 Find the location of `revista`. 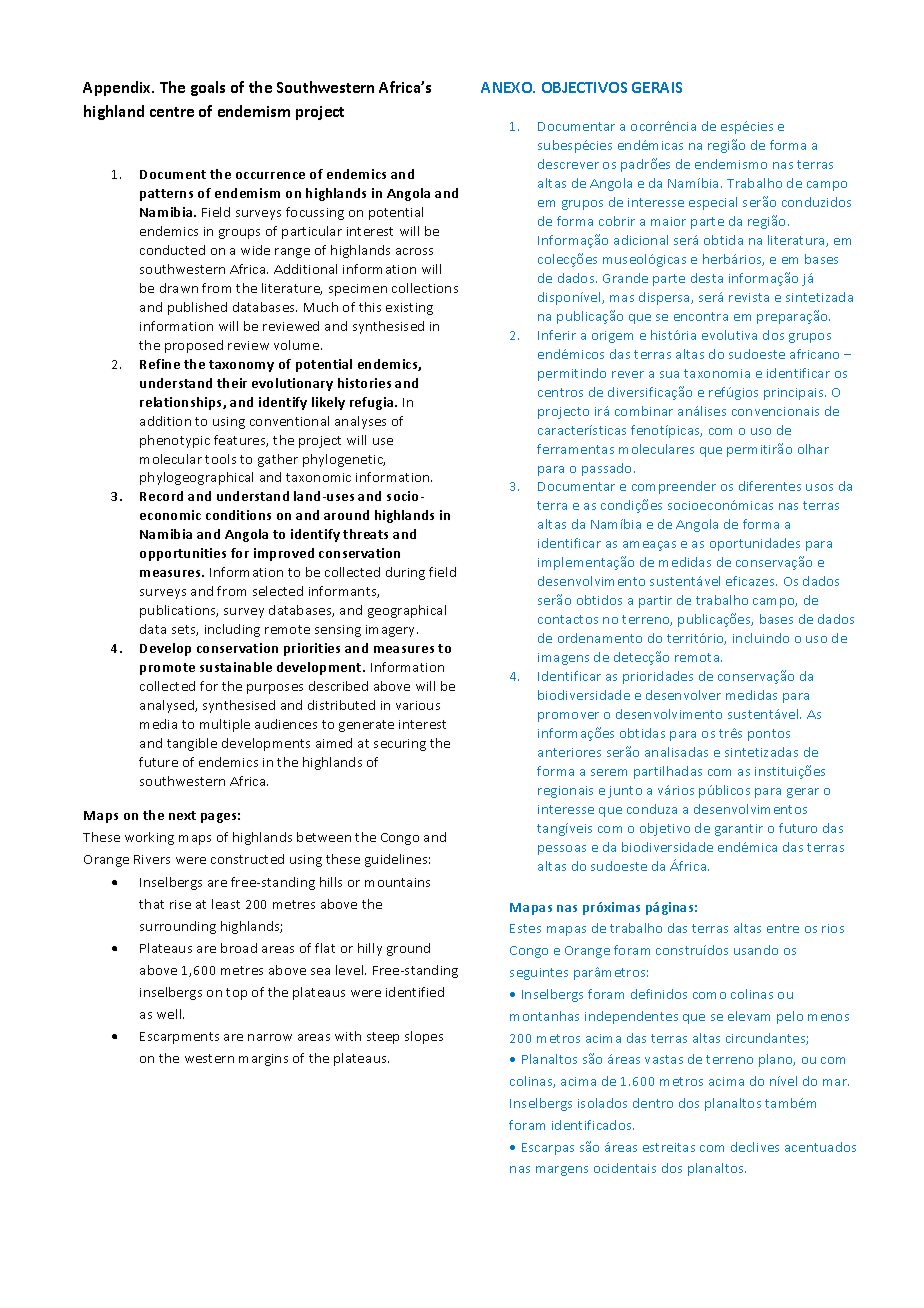

revista is located at coordinates (749, 297).
